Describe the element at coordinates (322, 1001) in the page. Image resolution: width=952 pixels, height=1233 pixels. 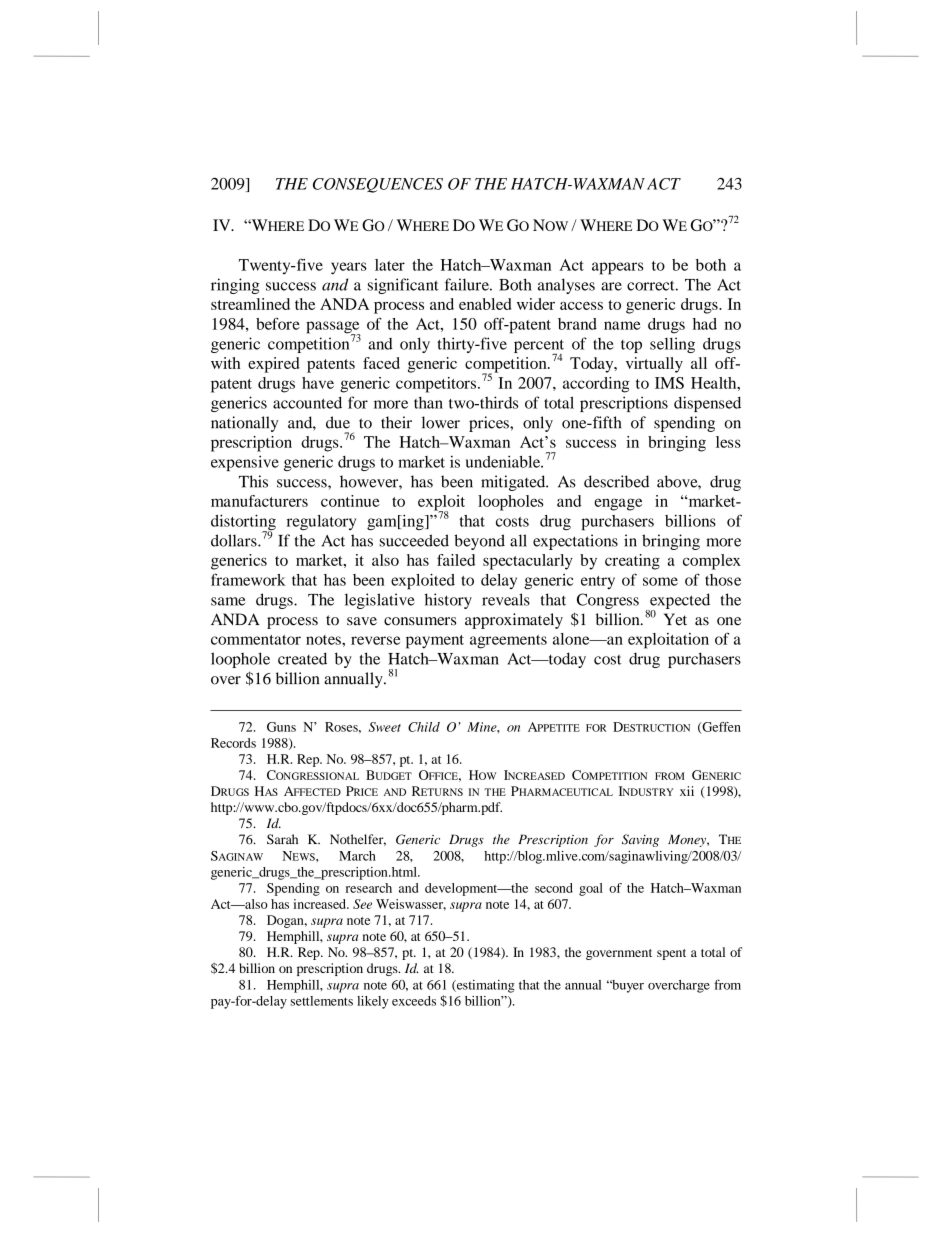
I see `settlements` at that location.
